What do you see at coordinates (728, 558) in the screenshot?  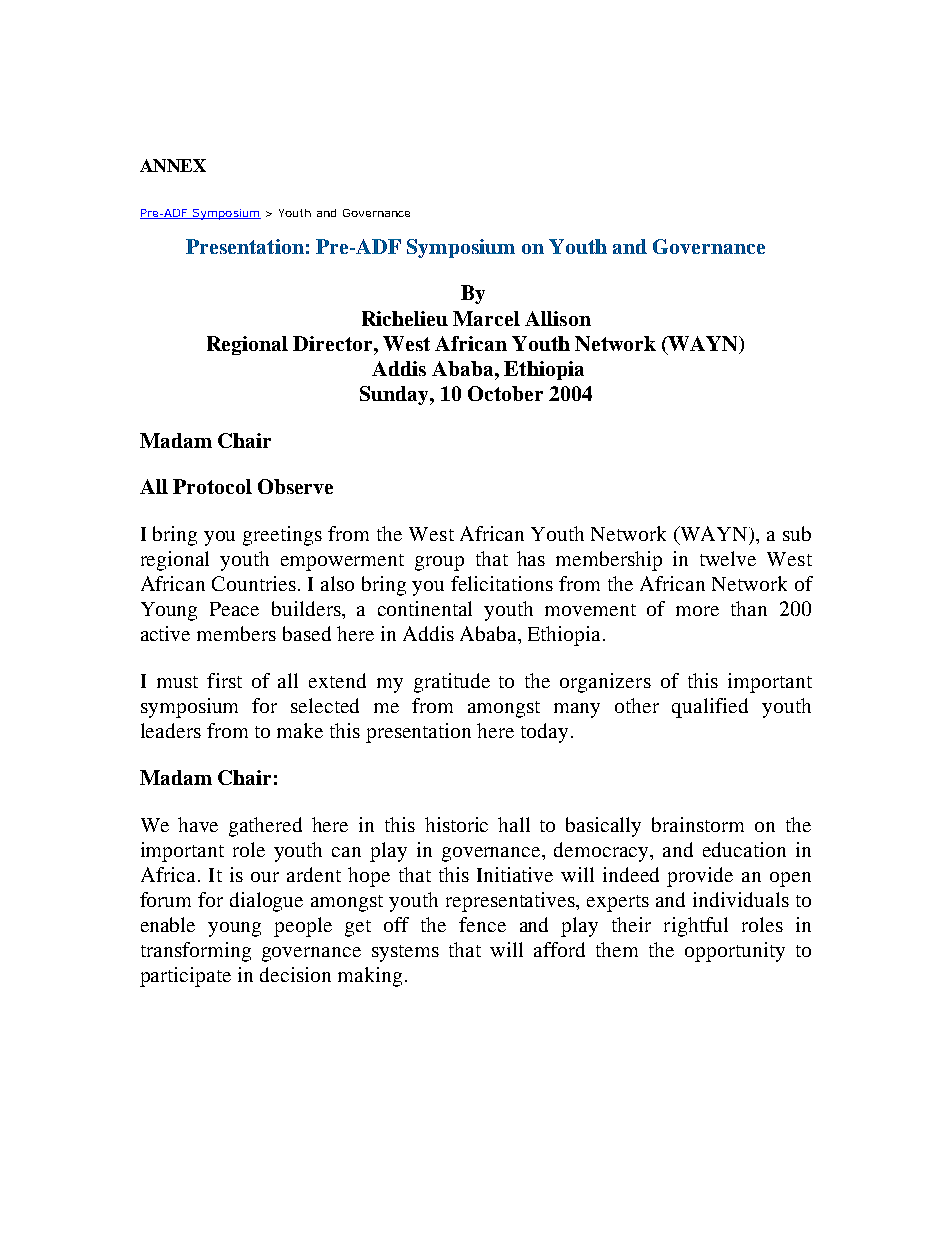 I see `twelve` at bounding box center [728, 558].
